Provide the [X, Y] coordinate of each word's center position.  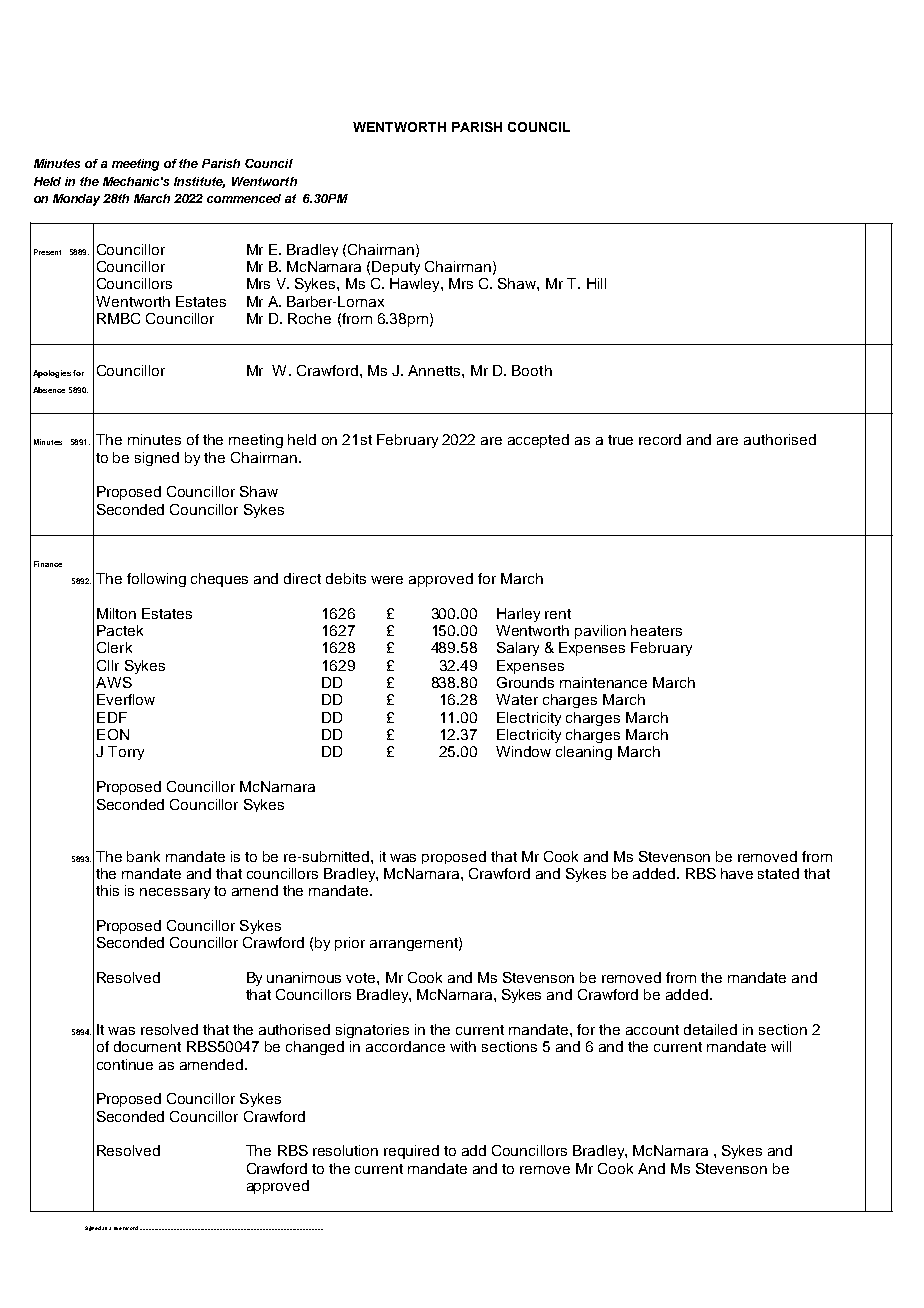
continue [125, 1064]
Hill [596, 283]
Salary [518, 649]
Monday [76, 200]
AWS [114, 682]
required [411, 1152]
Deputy [396, 268]
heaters [656, 630]
